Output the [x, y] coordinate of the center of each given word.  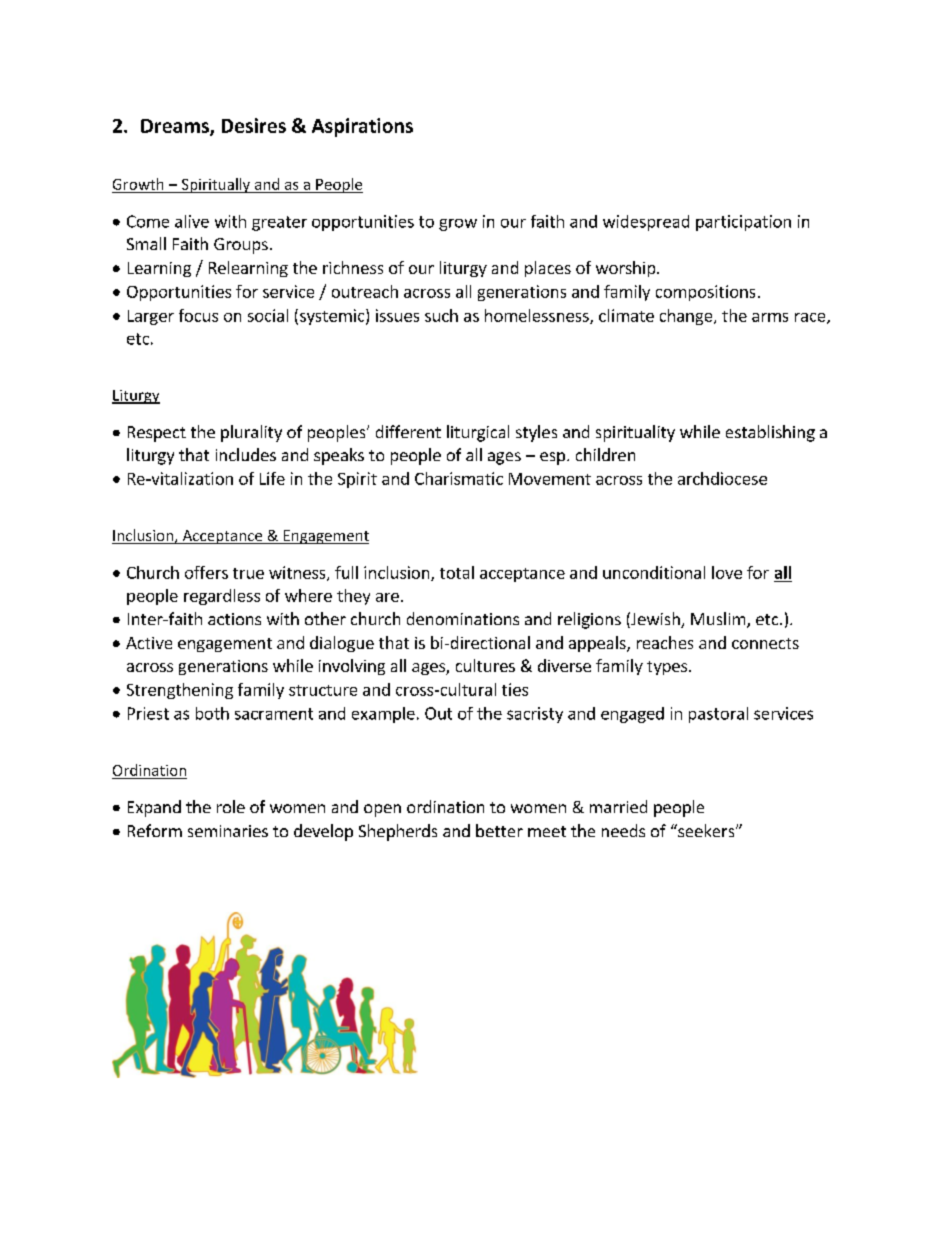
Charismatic [459, 478]
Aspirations [362, 127]
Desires [254, 125]
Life [272, 478]
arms [770, 317]
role [231, 806]
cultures [485, 665]
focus [198, 315]
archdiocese [722, 478]
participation [743, 223]
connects [765, 643]
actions [234, 619]
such [441, 315]
